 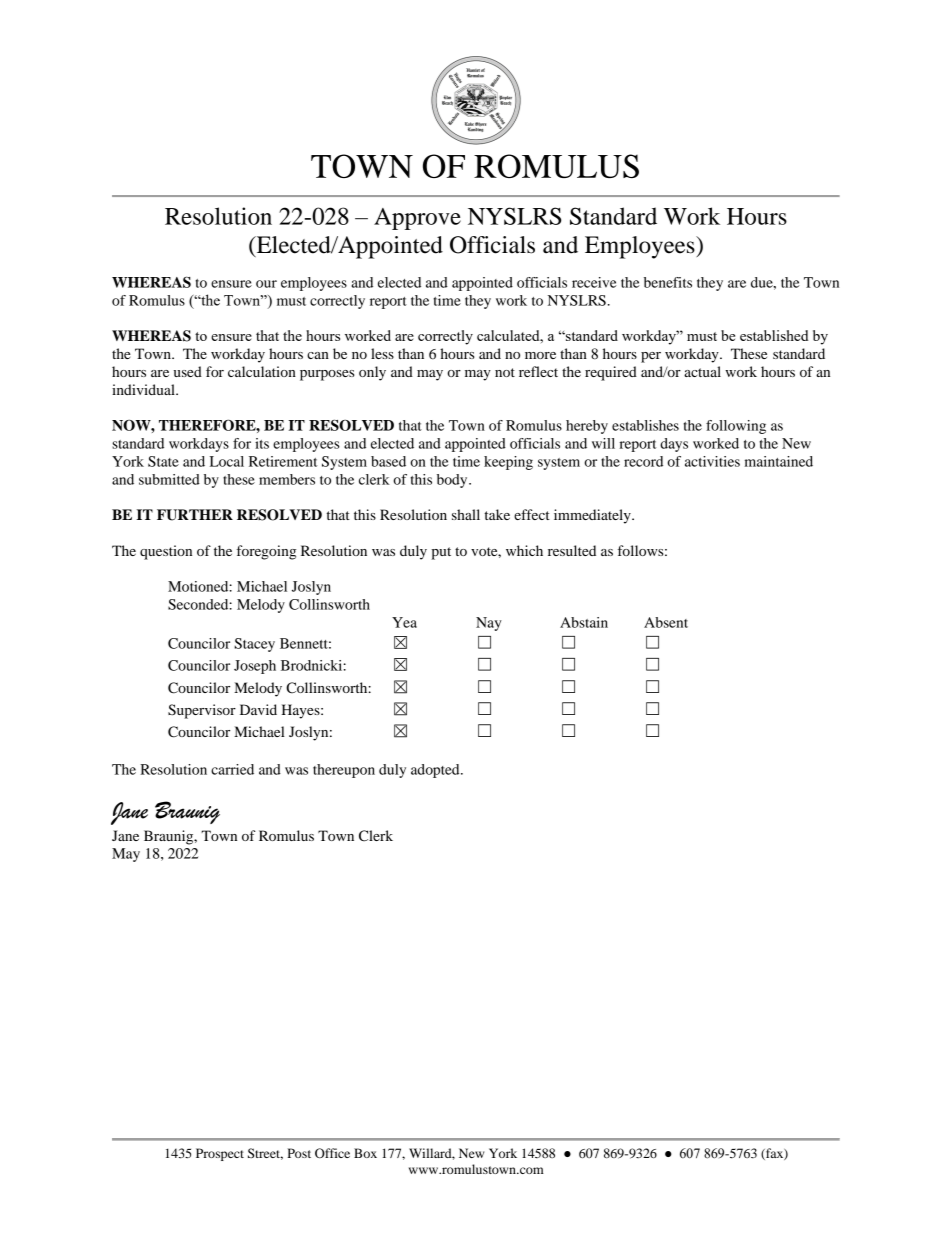 What do you see at coordinates (666, 622) in the screenshot?
I see `Absent` at bounding box center [666, 622].
